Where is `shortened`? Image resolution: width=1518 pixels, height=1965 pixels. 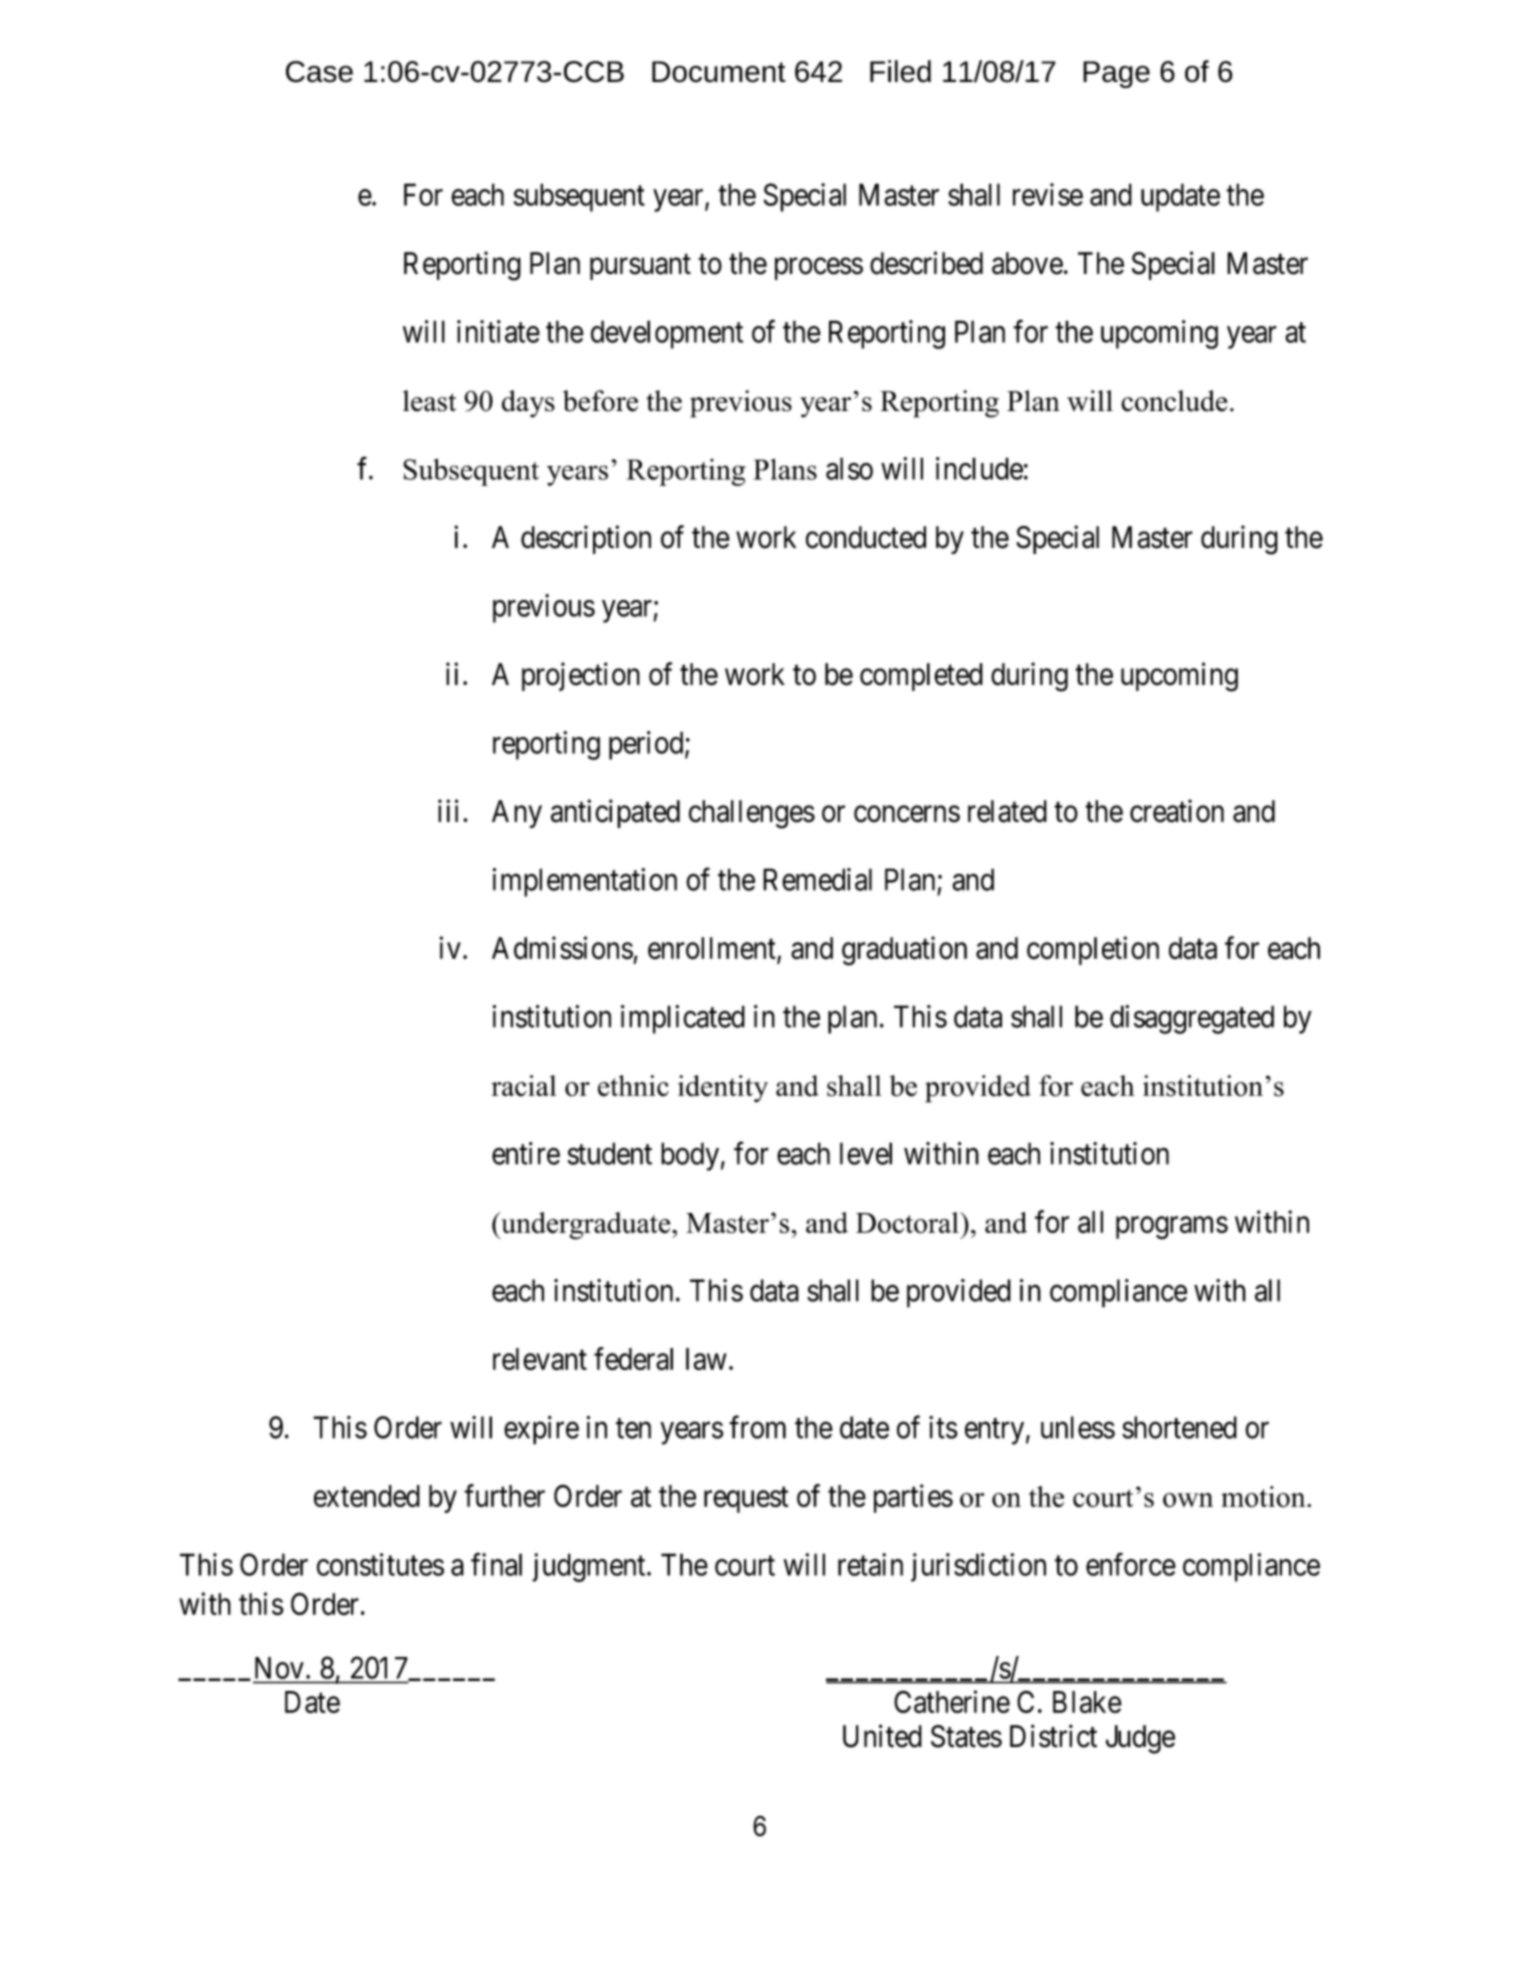
shortened is located at coordinates (1179, 1427).
